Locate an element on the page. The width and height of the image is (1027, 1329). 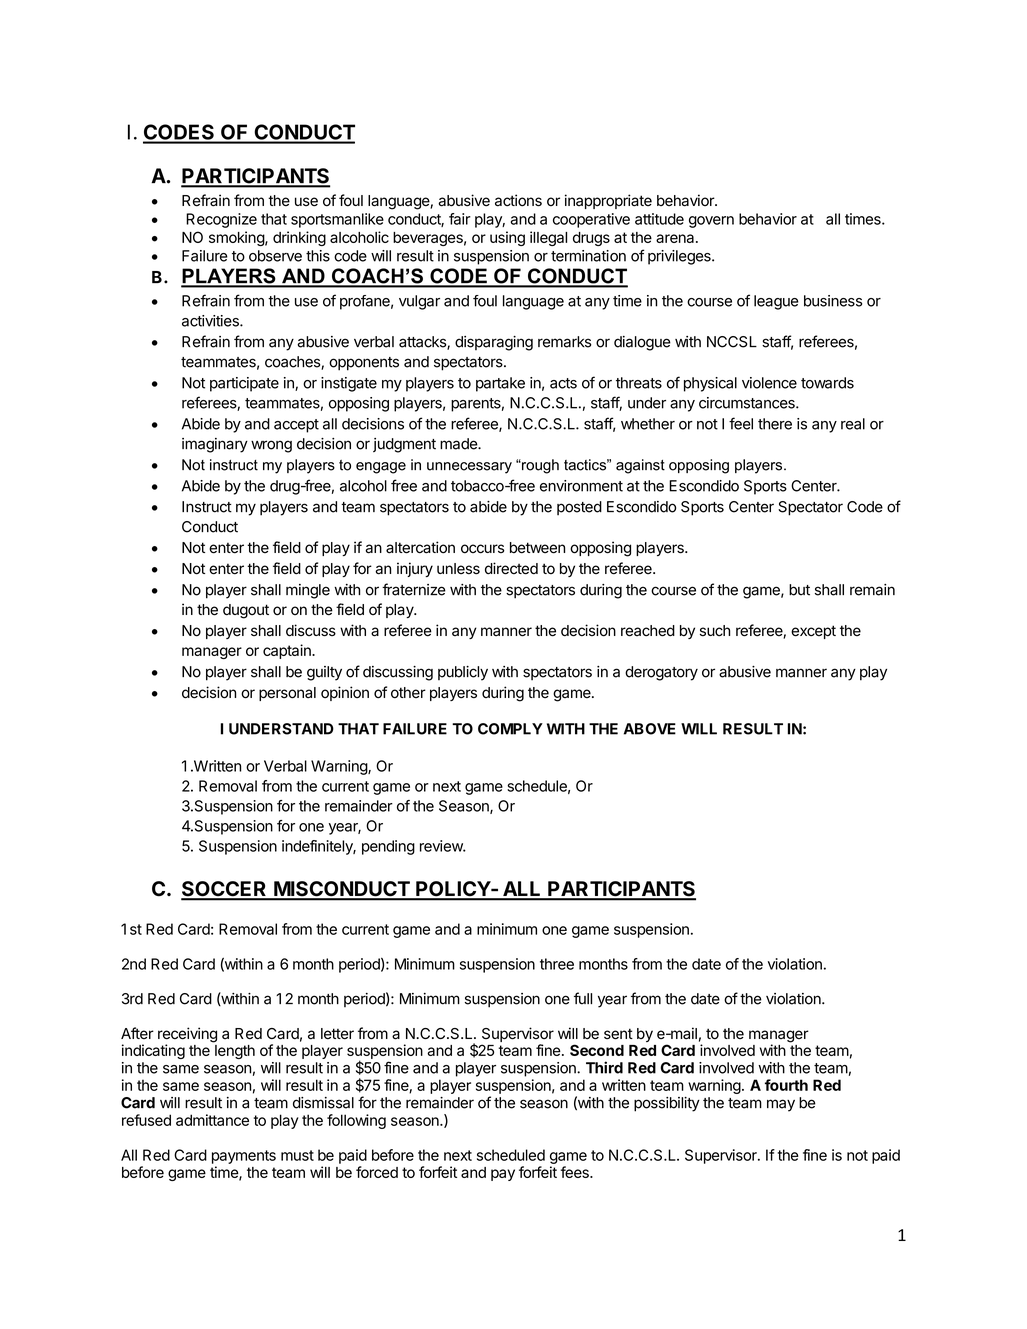
using is located at coordinates (507, 238).
